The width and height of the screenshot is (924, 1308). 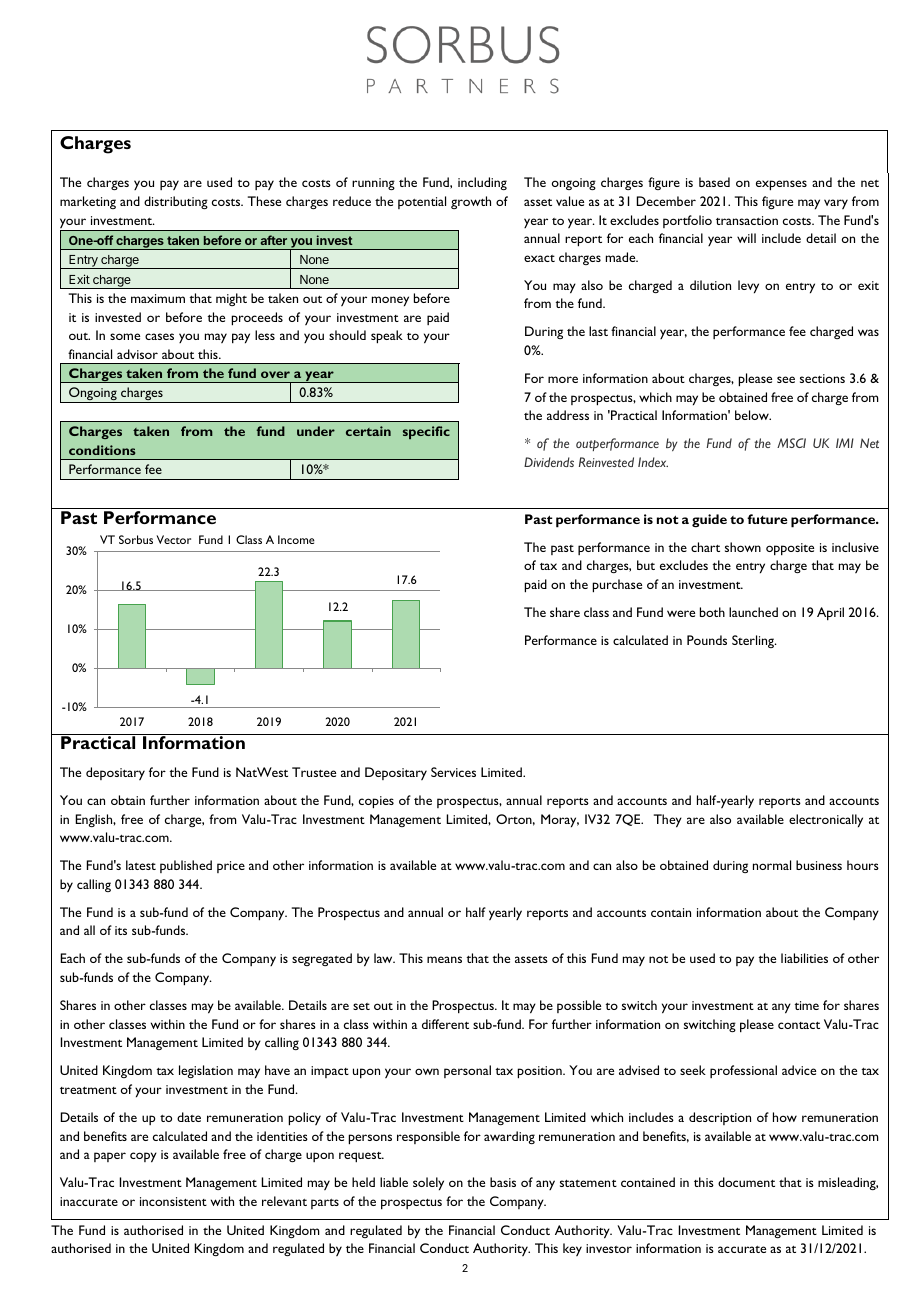 What do you see at coordinates (790, 549) in the screenshot?
I see `opposite` at bounding box center [790, 549].
